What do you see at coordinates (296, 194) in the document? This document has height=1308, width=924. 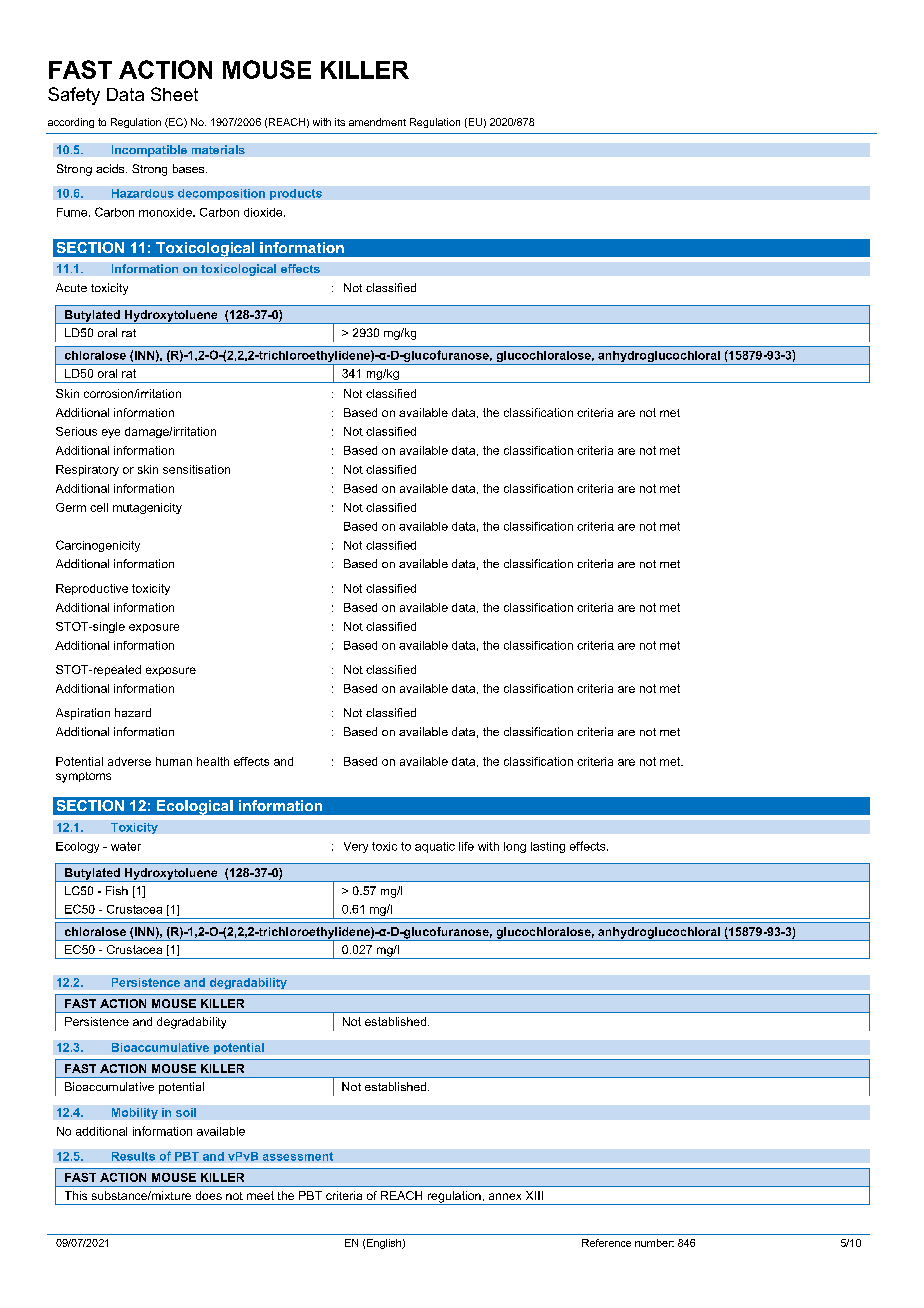 I see `products` at bounding box center [296, 194].
